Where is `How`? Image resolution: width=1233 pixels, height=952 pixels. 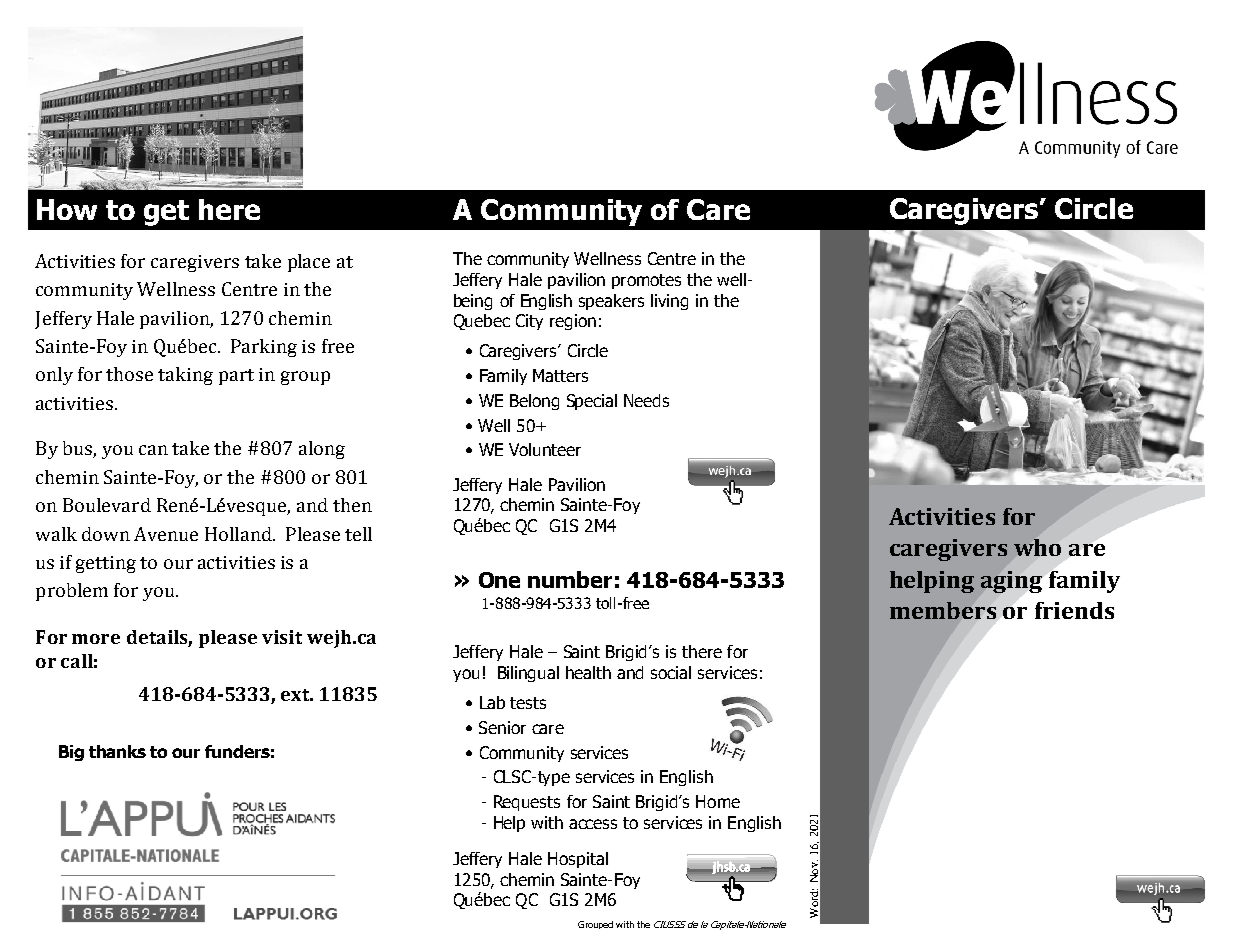 How is located at coordinates (67, 209).
